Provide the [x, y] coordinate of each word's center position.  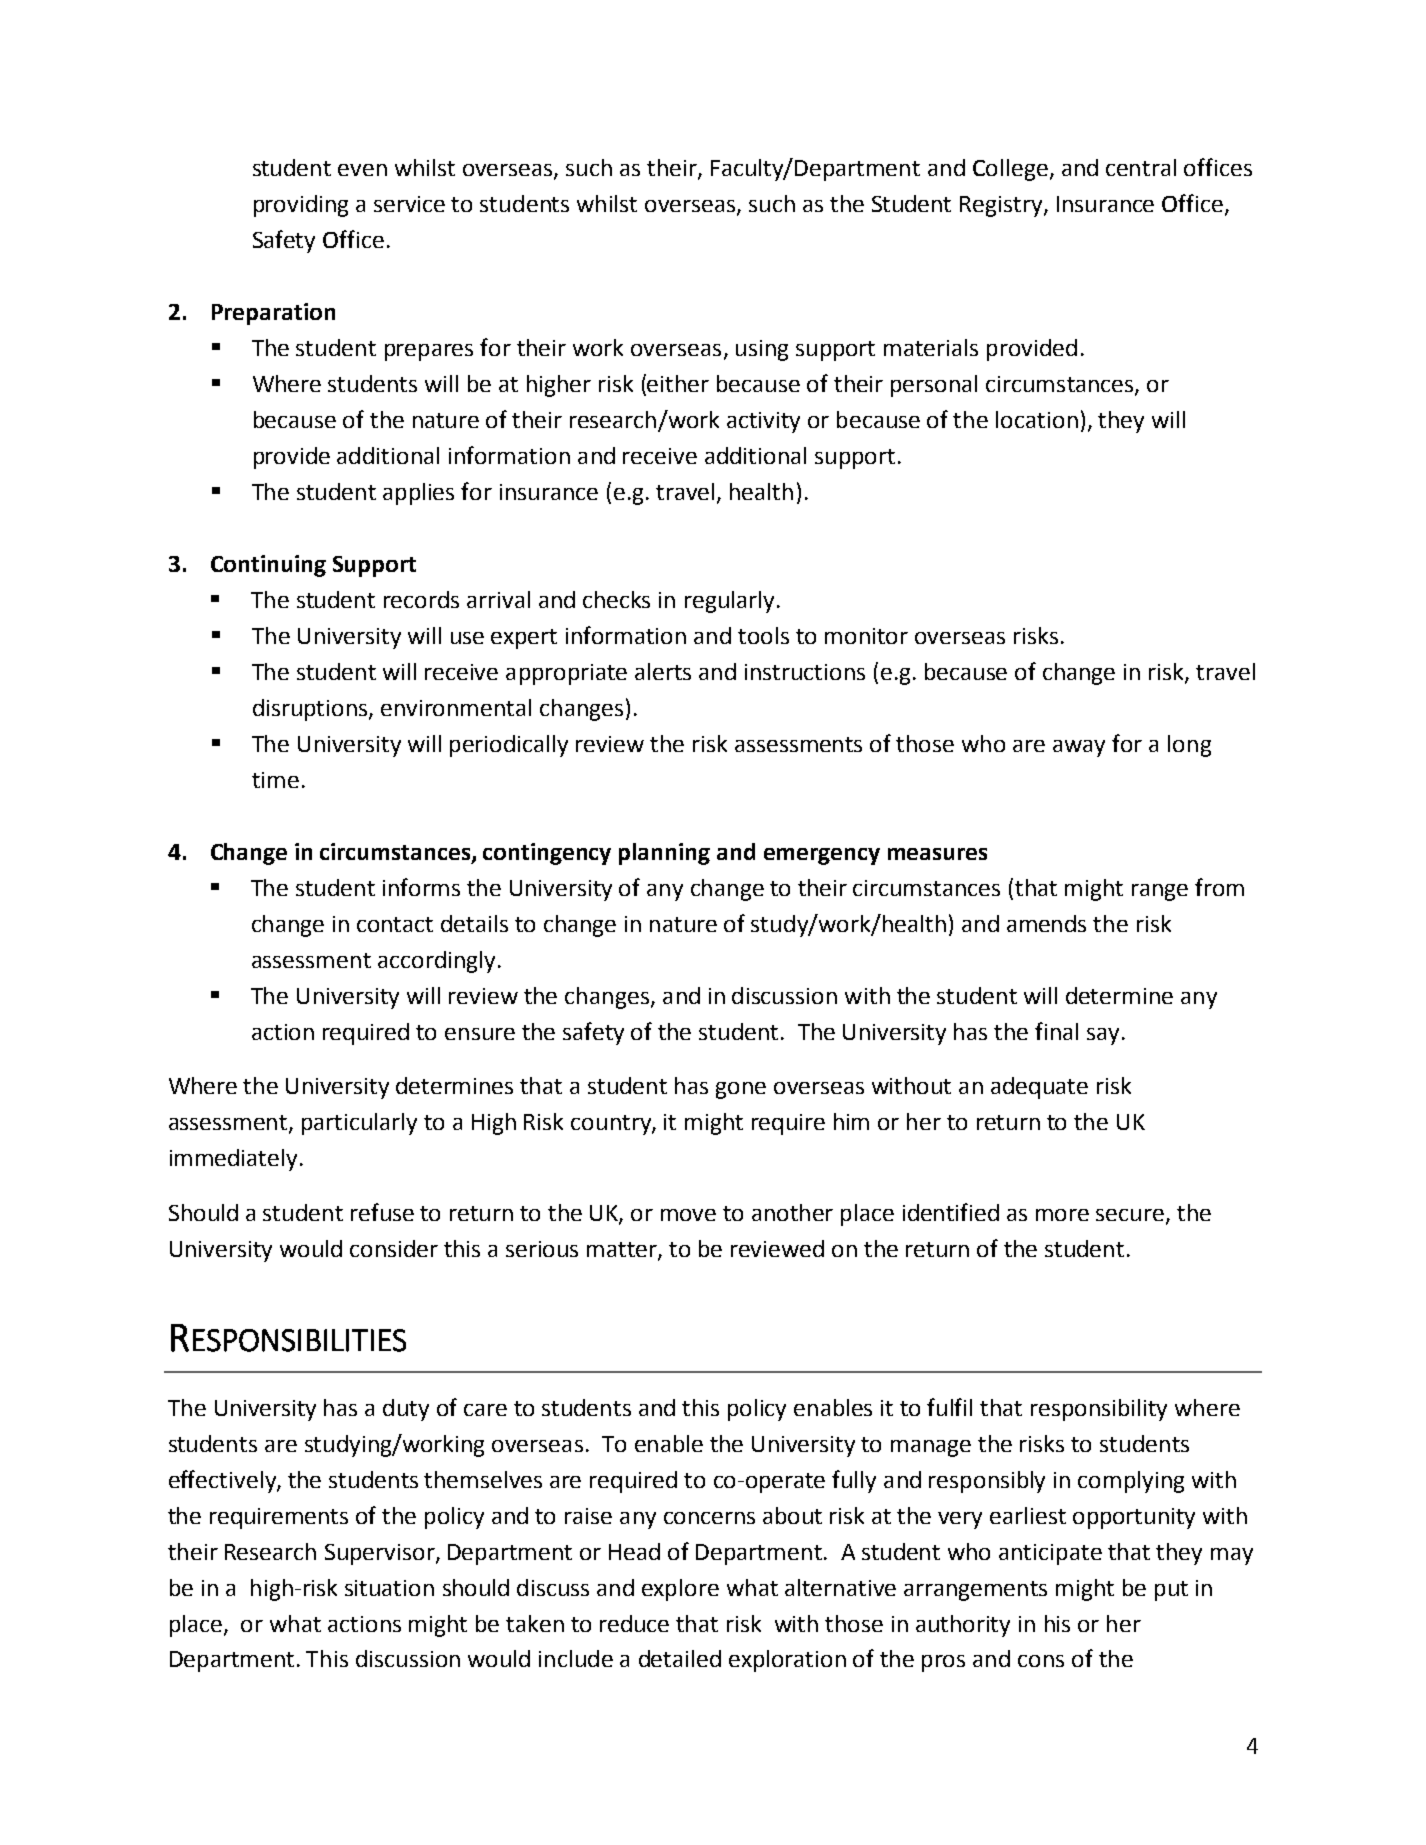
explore [680, 1590]
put [1171, 1591]
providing [301, 206]
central [1141, 167]
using [762, 350]
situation [389, 1588]
